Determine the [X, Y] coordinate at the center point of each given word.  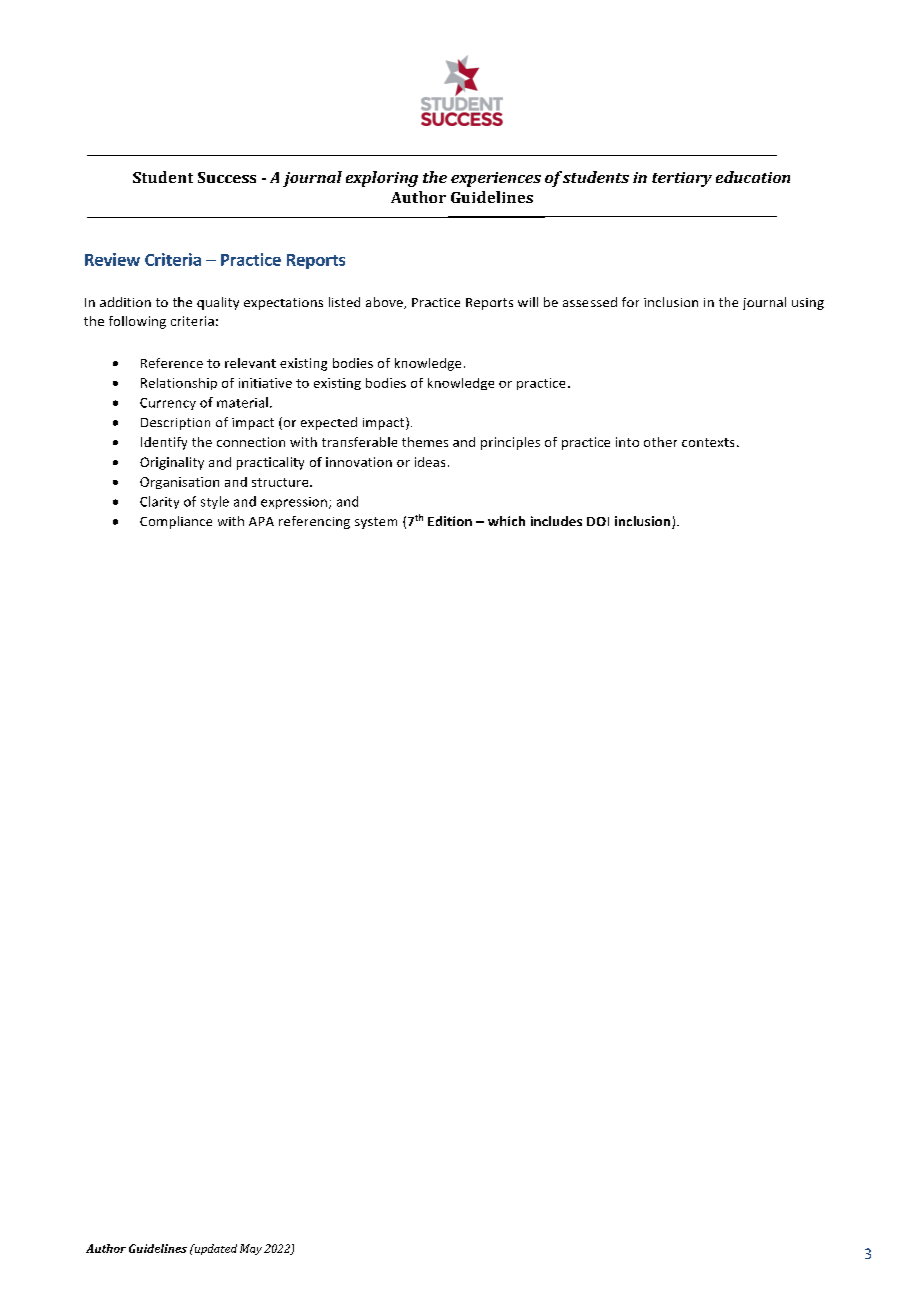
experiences [496, 179]
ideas [430, 462]
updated [214, 1249]
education [753, 177]
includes [556, 521]
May [251, 1249]
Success [227, 177]
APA [261, 521]
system [376, 523]
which [506, 521]
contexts [708, 442]
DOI [598, 521]
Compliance [176, 522]
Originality [172, 463]
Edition [450, 521]
